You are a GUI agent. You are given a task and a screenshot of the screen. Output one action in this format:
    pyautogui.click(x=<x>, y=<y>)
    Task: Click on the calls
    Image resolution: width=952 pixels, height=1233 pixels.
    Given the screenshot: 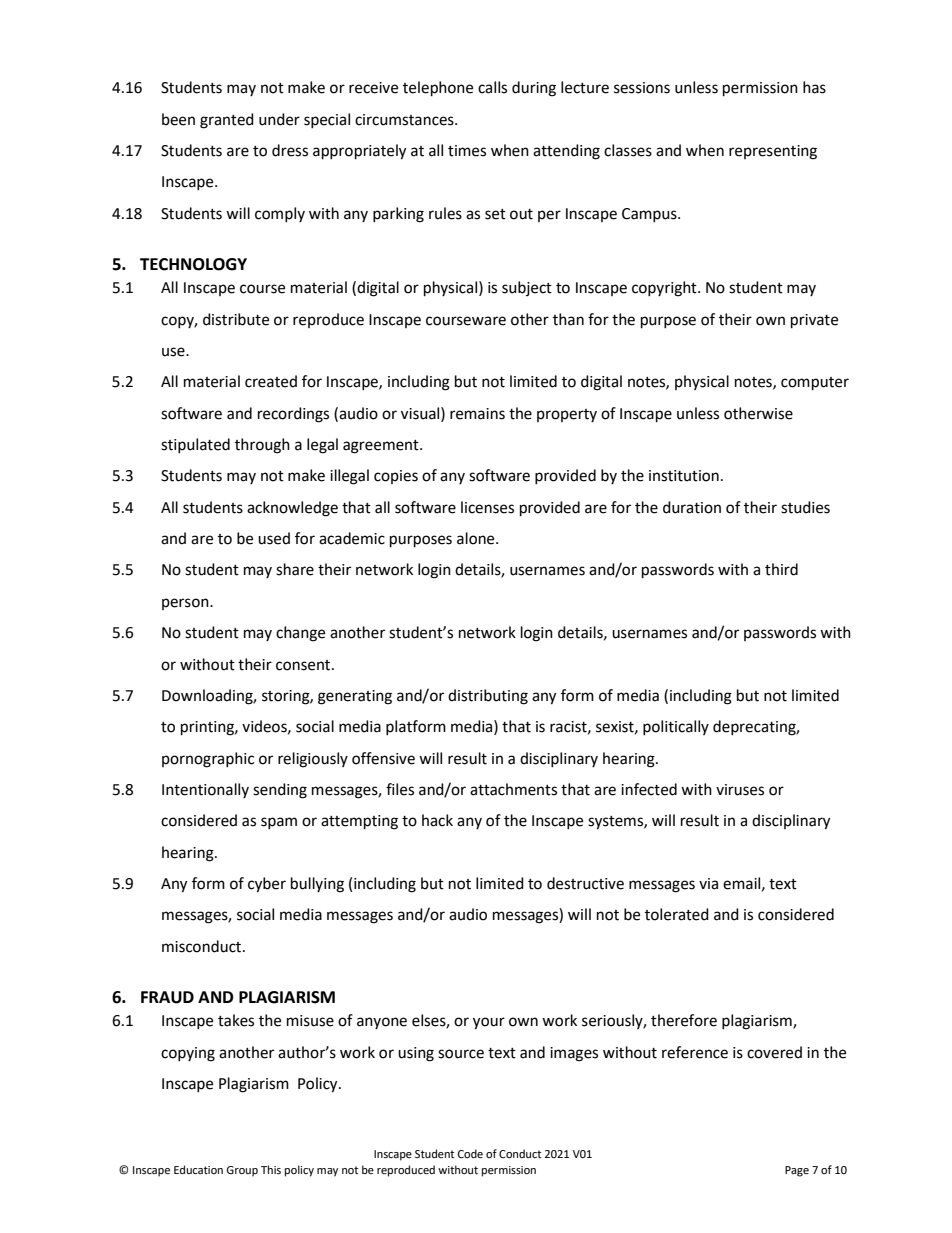 What is the action you would take?
    pyautogui.click(x=492, y=87)
